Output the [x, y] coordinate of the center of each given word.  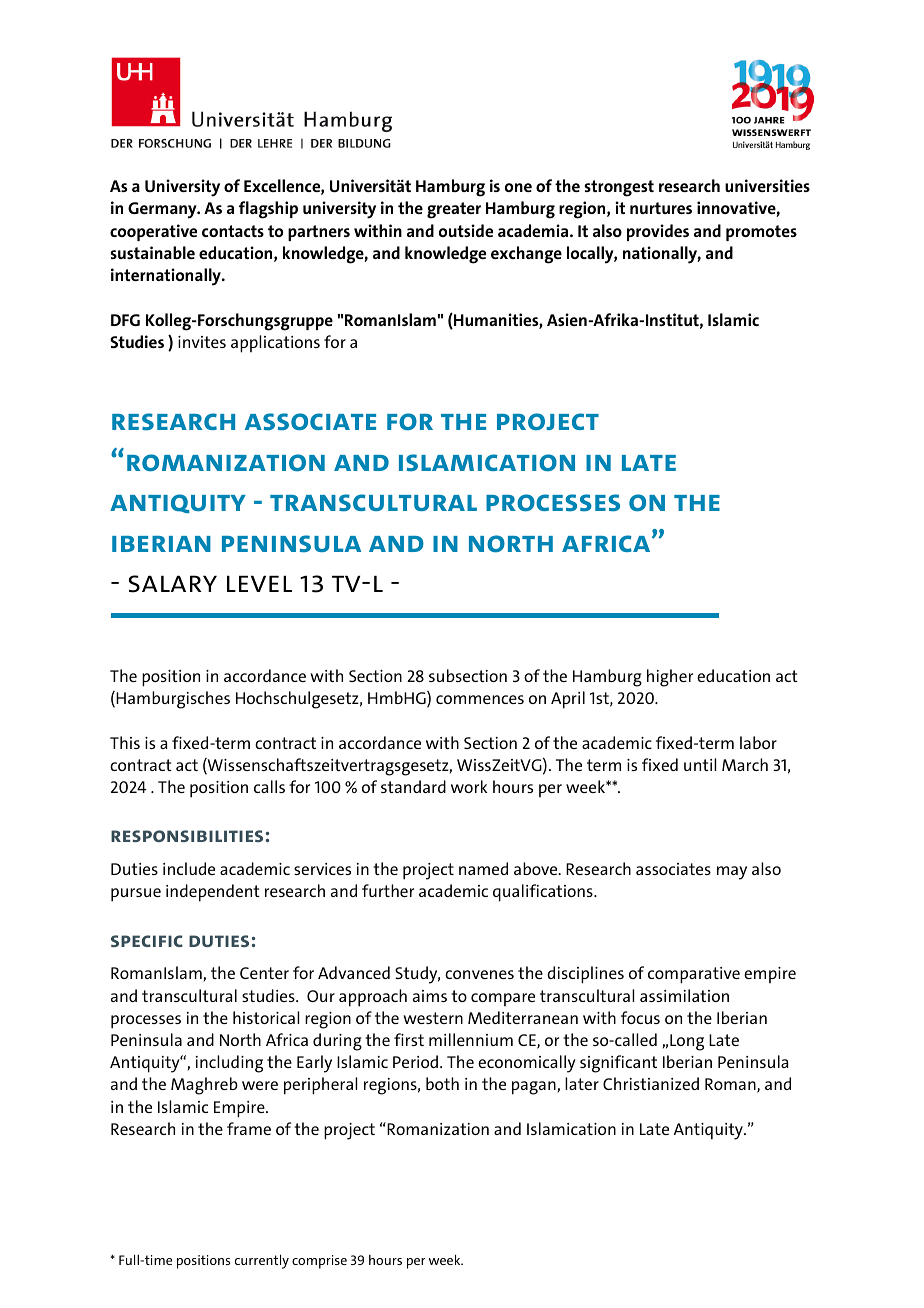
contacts [233, 231]
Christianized [651, 1083]
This [125, 742]
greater [454, 210]
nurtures [661, 208]
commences [480, 699]
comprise [319, 1262]
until [700, 764]
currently [262, 1261]
